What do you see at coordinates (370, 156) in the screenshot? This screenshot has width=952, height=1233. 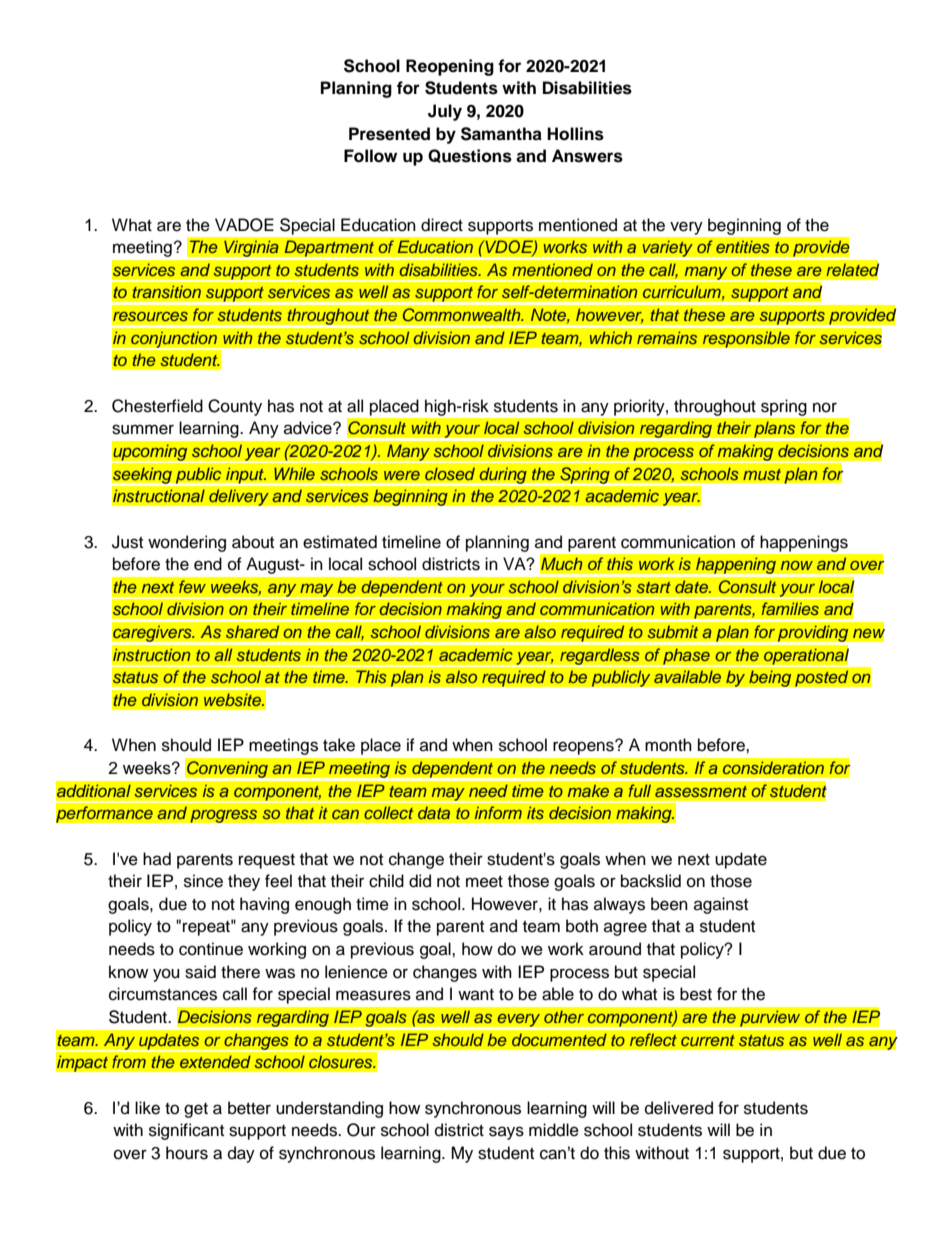 I see `Follow` at bounding box center [370, 156].
